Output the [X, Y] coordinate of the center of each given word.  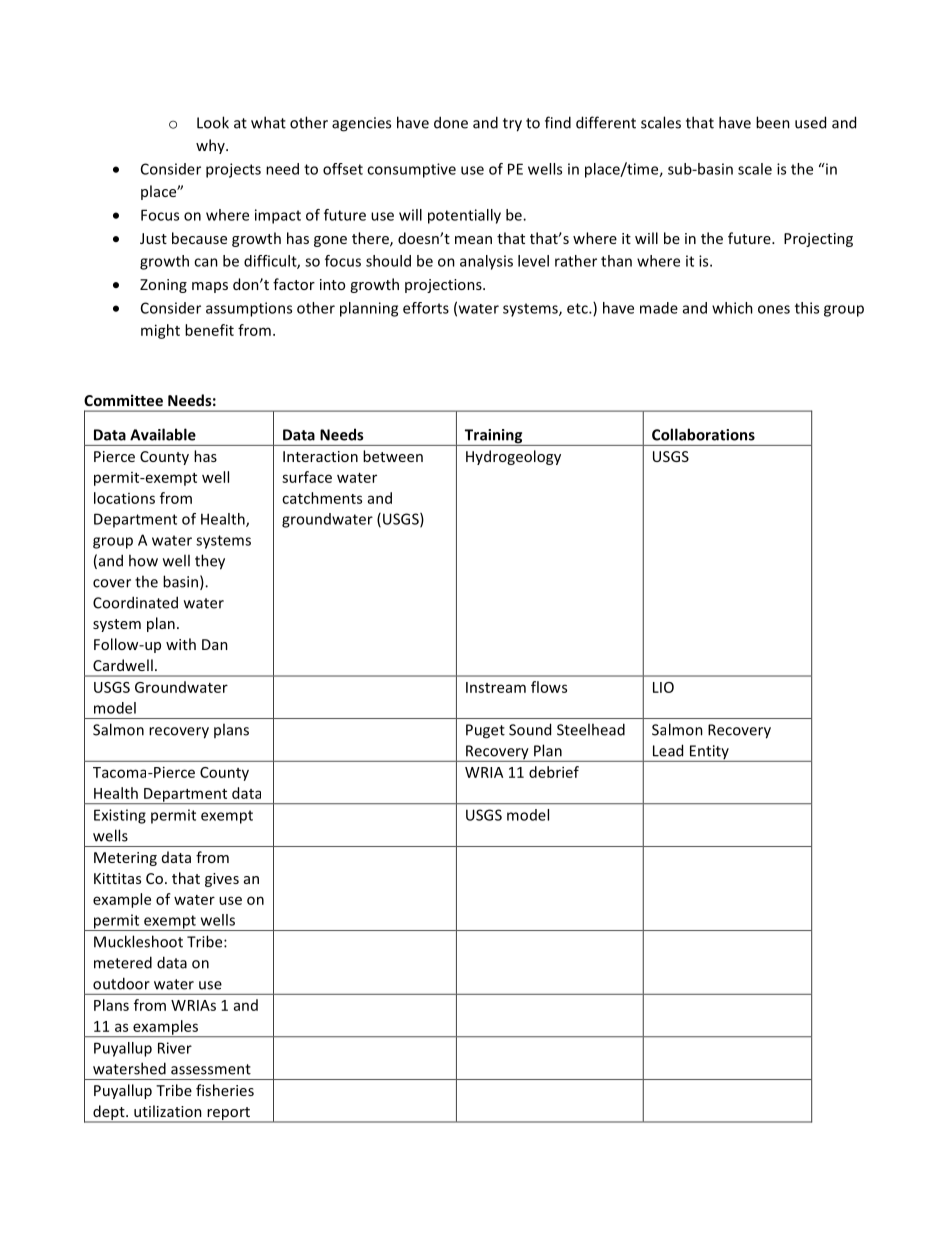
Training [493, 437]
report [228, 1114]
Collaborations [703, 434]
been [773, 122]
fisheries [225, 1090]
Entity [709, 753]
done [451, 122]
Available [163, 434]
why [211, 146]
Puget [485, 731]
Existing [120, 816]
